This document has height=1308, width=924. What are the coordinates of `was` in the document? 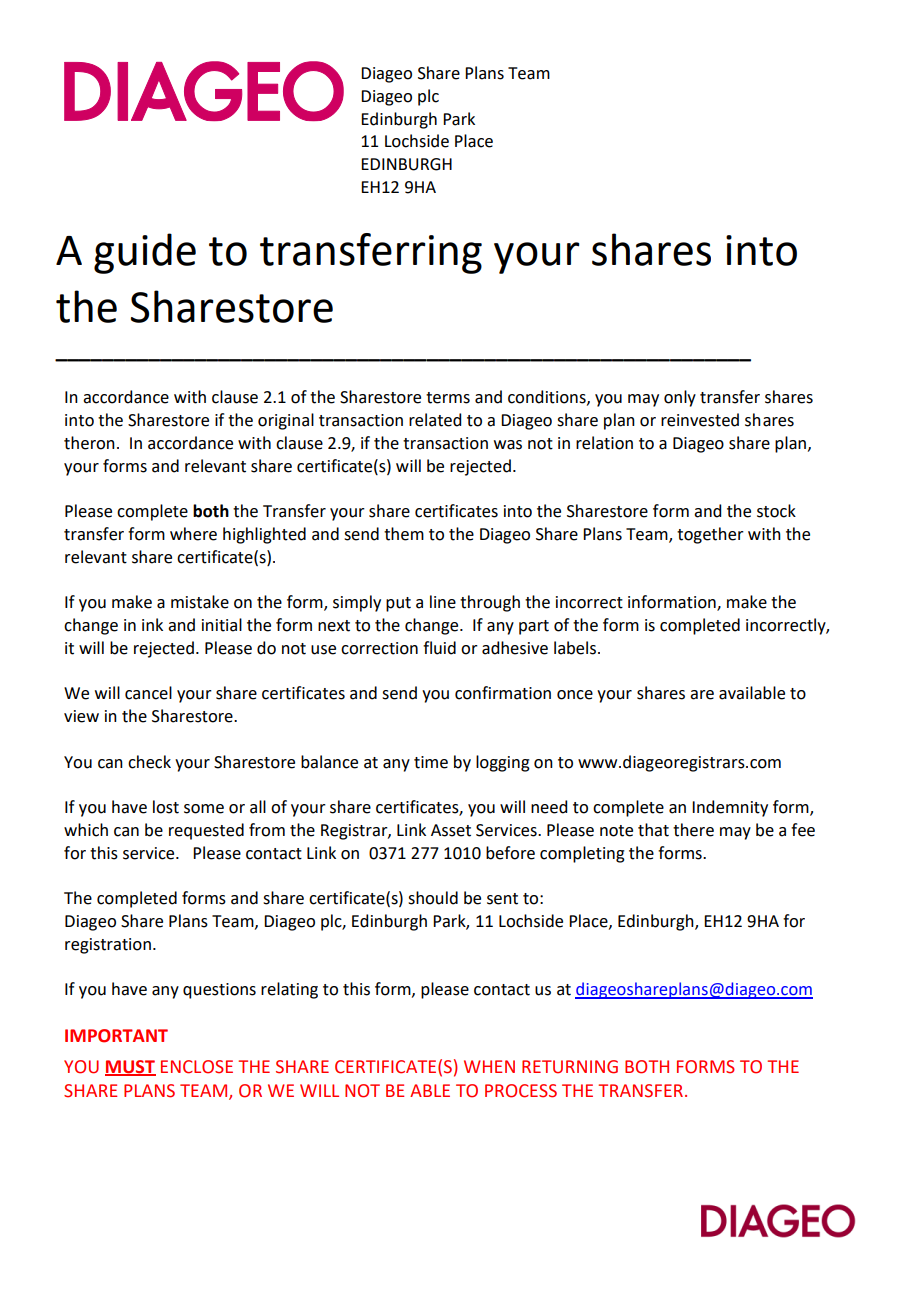 It's located at (508, 445).
